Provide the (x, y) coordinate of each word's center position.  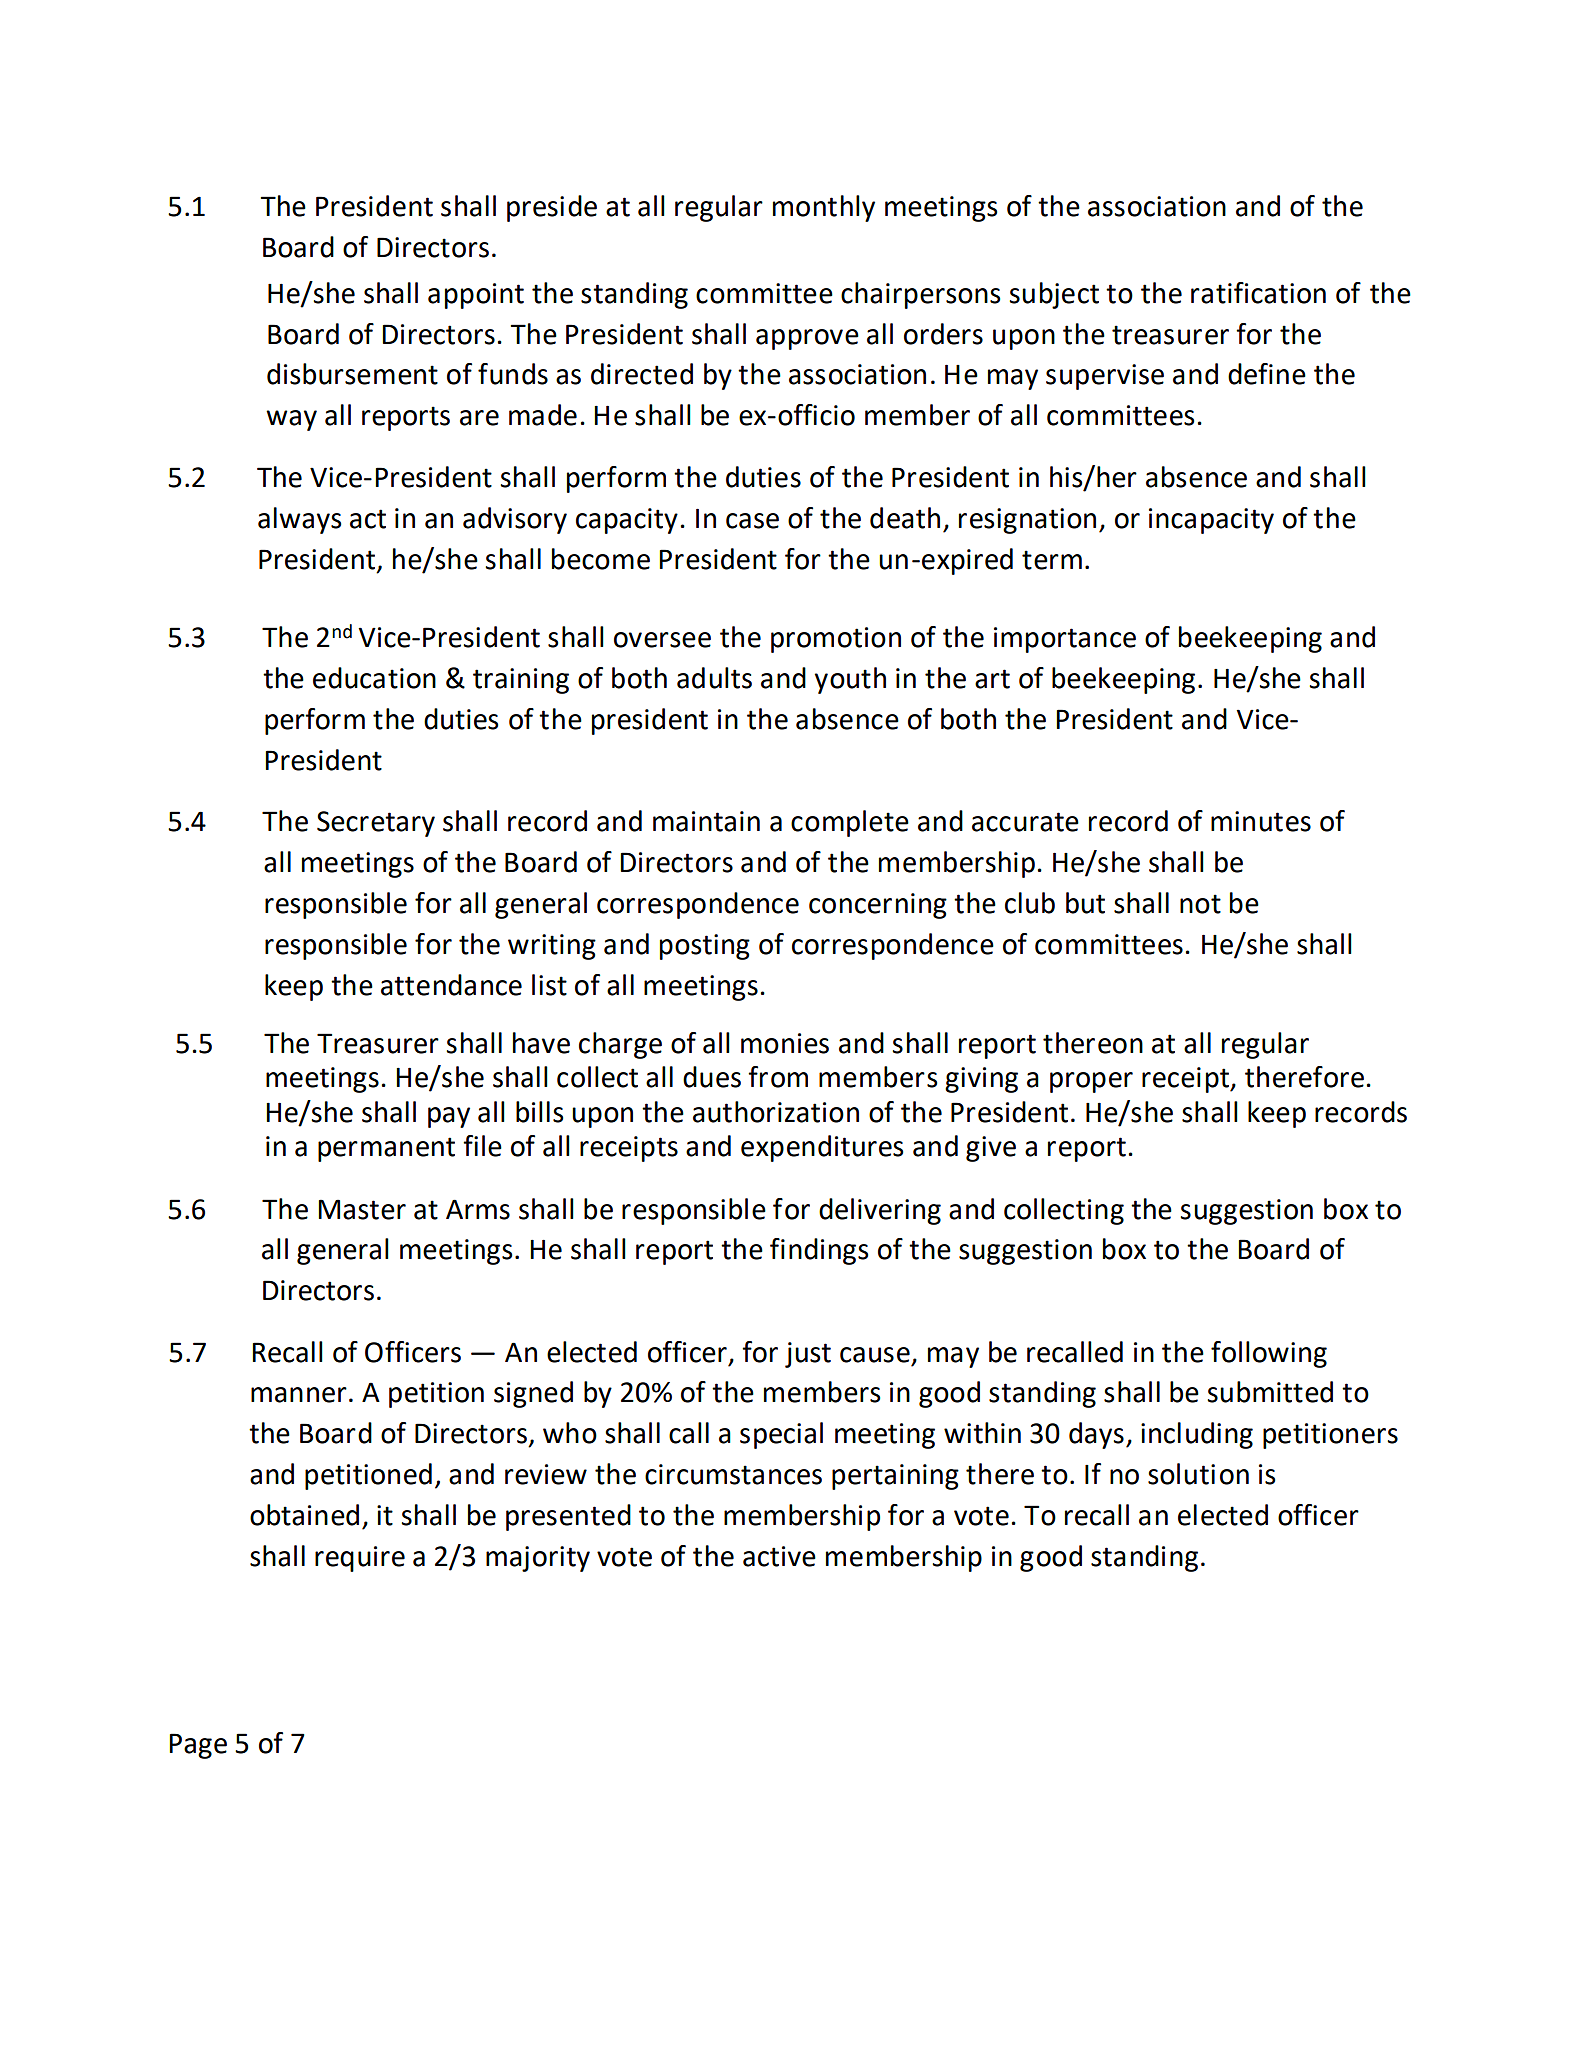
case (752, 521)
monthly (824, 208)
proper (1091, 1082)
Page (198, 1746)
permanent (386, 1149)
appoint (476, 296)
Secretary (376, 824)
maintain (706, 821)
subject (1054, 295)
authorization (776, 1112)
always (299, 520)
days (1096, 1435)
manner (299, 1395)
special (781, 1435)
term (1052, 560)
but (1085, 903)
